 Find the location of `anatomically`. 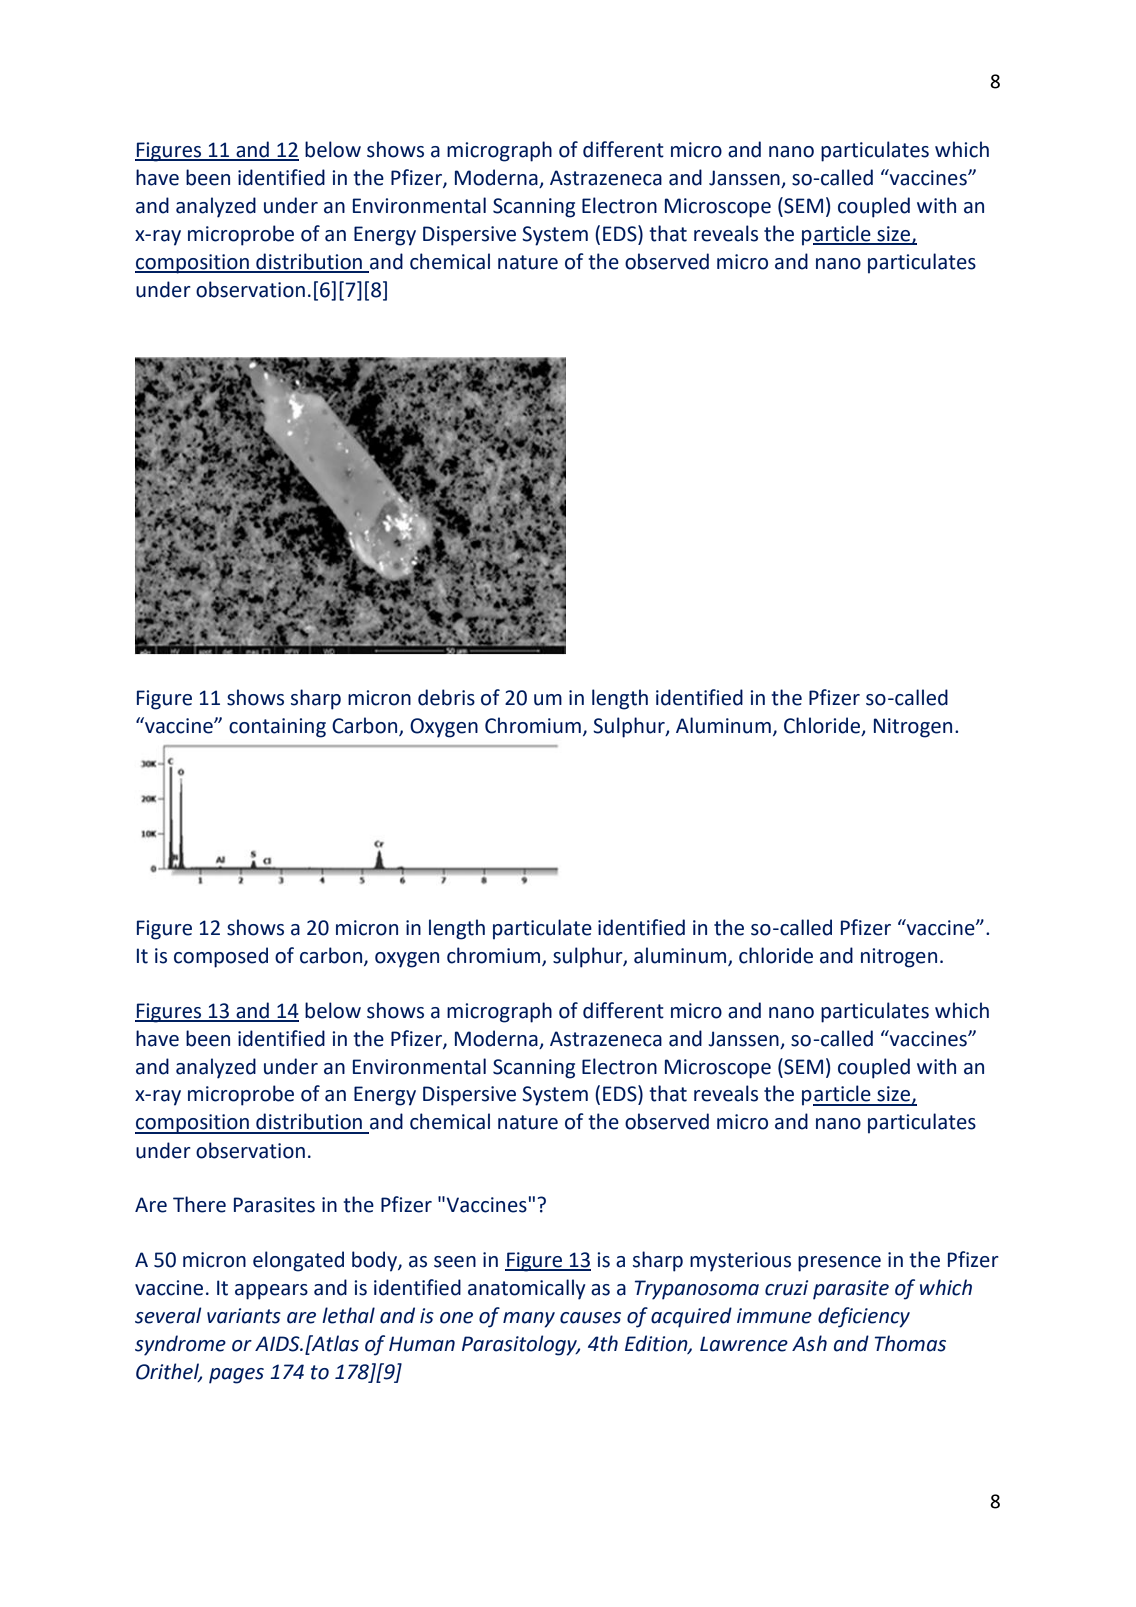

anatomically is located at coordinates (527, 1289).
